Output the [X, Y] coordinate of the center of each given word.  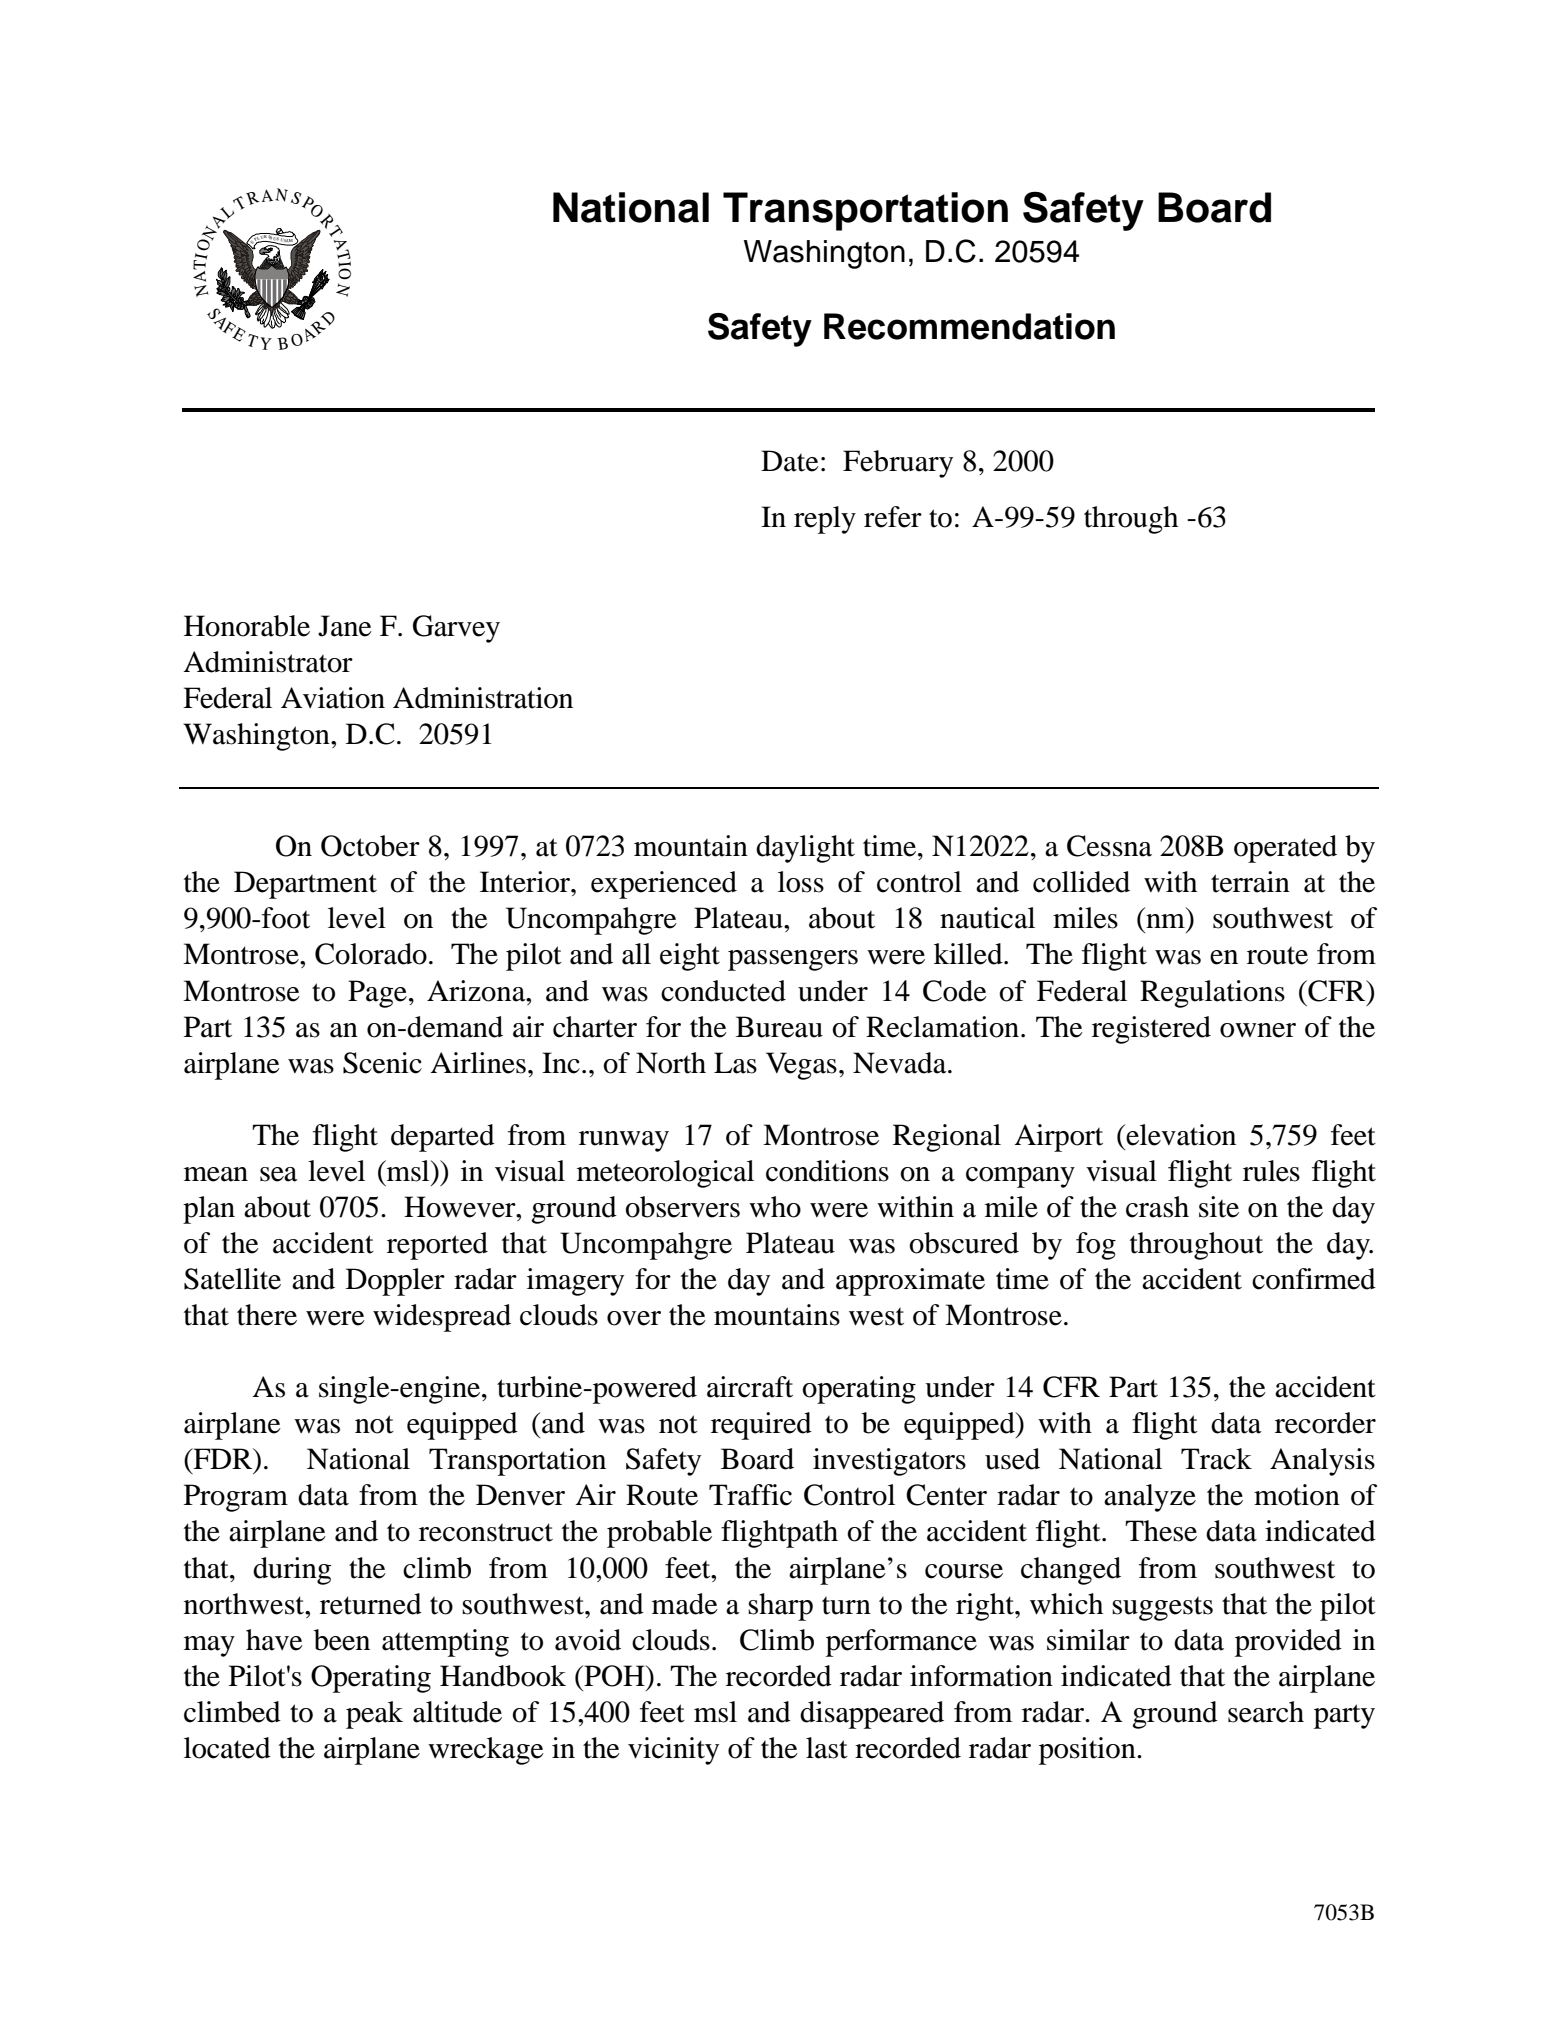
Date [790, 461]
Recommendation [969, 326]
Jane [345, 626]
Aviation [333, 698]
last [827, 1748]
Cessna [1109, 846]
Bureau [779, 1027]
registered [1151, 1030]
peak [374, 1715]
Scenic [382, 1063]
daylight [805, 849]
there [267, 1315]
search [1266, 1712]
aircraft [750, 1387]
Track [1216, 1459]
